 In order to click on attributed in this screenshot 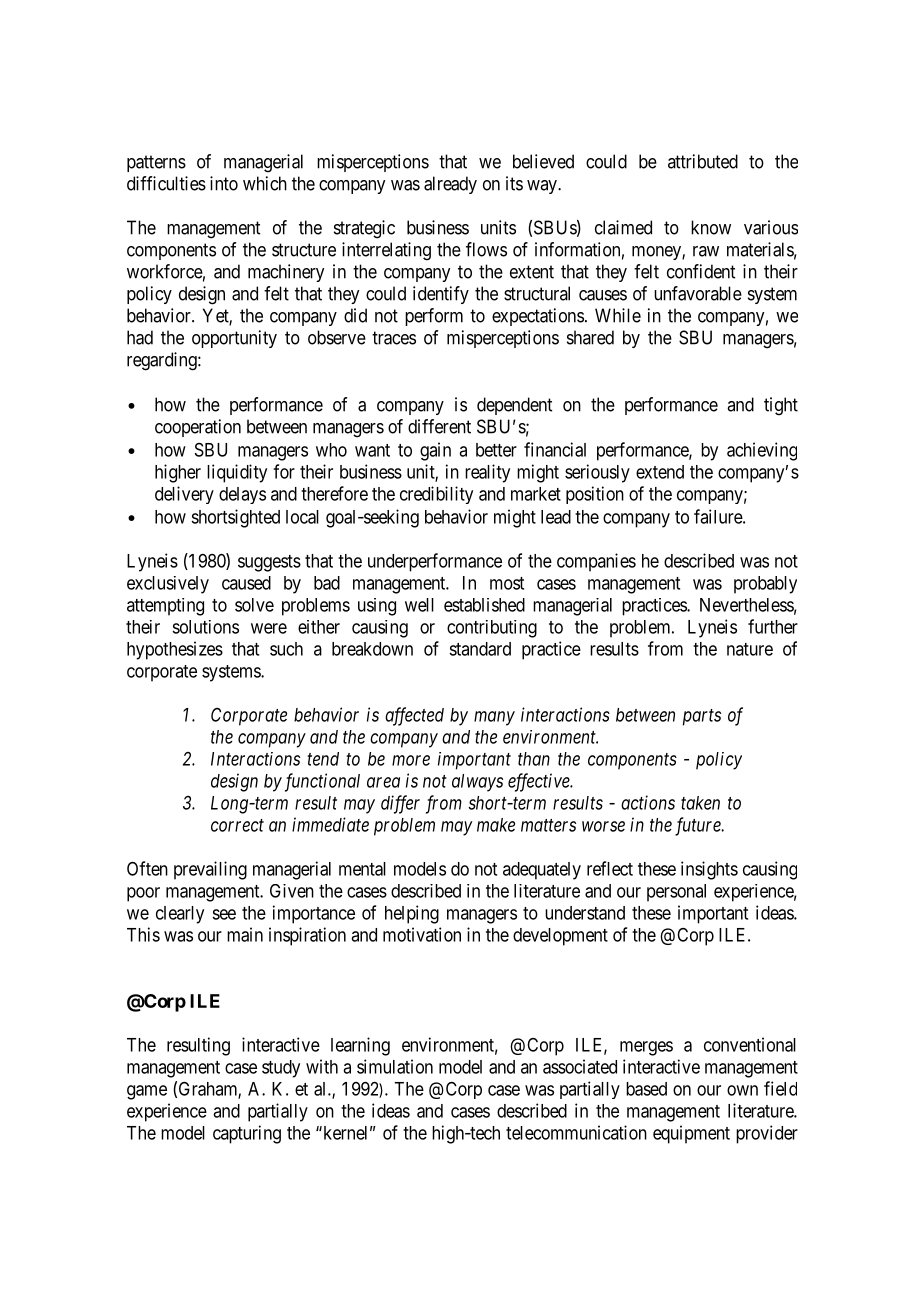, I will do `click(703, 161)`.
